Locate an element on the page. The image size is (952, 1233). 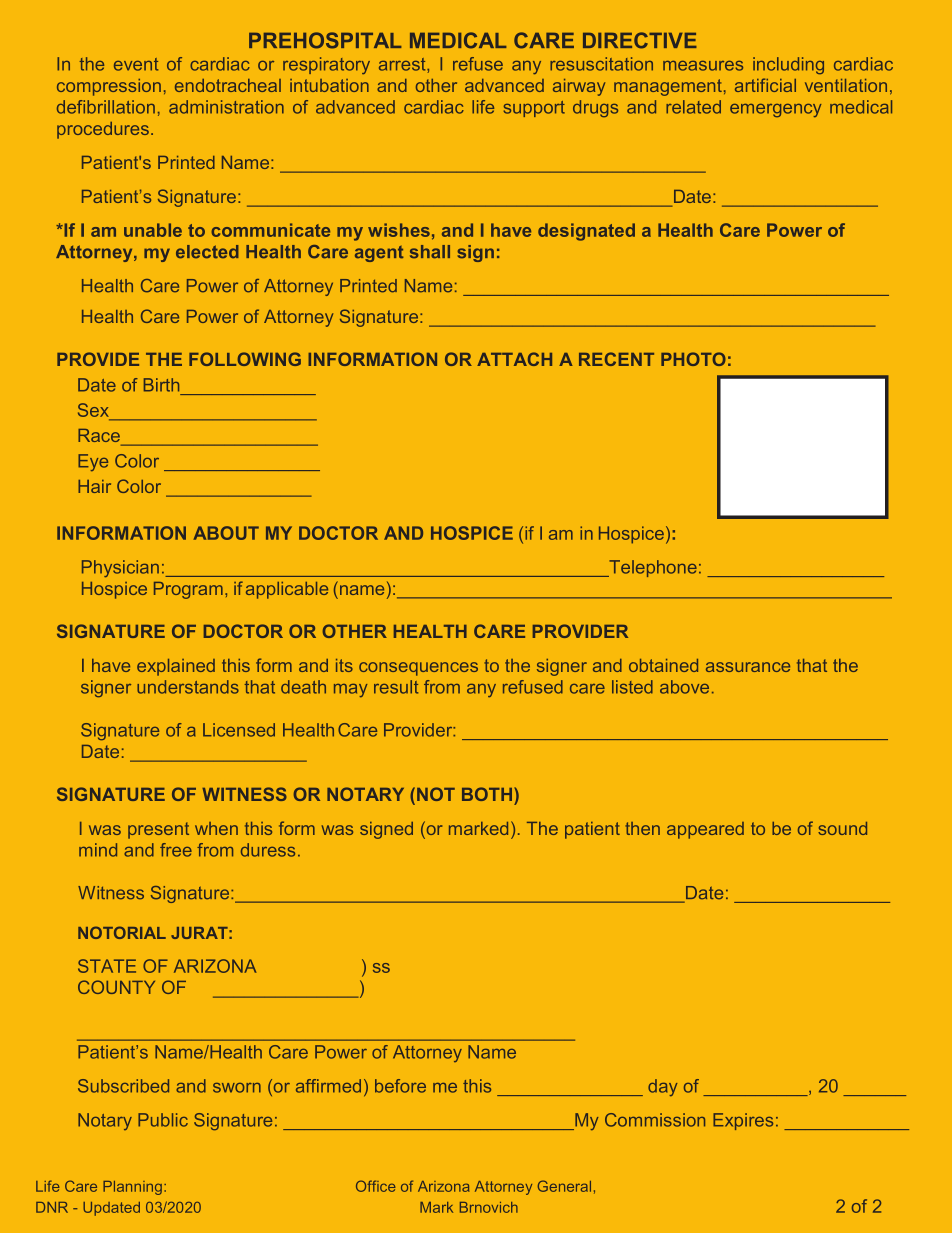
consequences is located at coordinates (418, 669).
